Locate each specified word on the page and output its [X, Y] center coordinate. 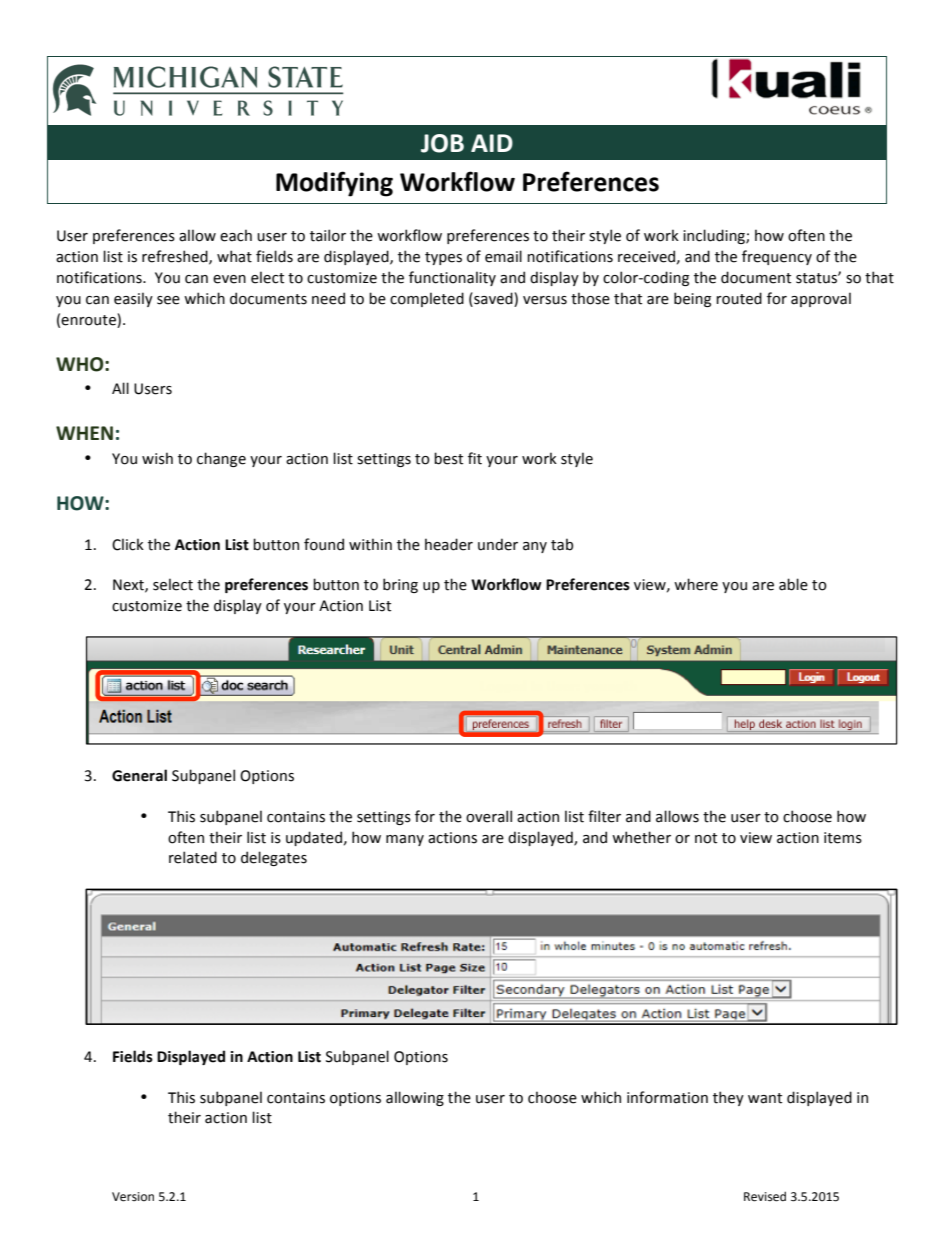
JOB [442, 143]
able [793, 584]
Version [133, 1197]
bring [400, 585]
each [236, 235]
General [139, 775]
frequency [777, 257]
